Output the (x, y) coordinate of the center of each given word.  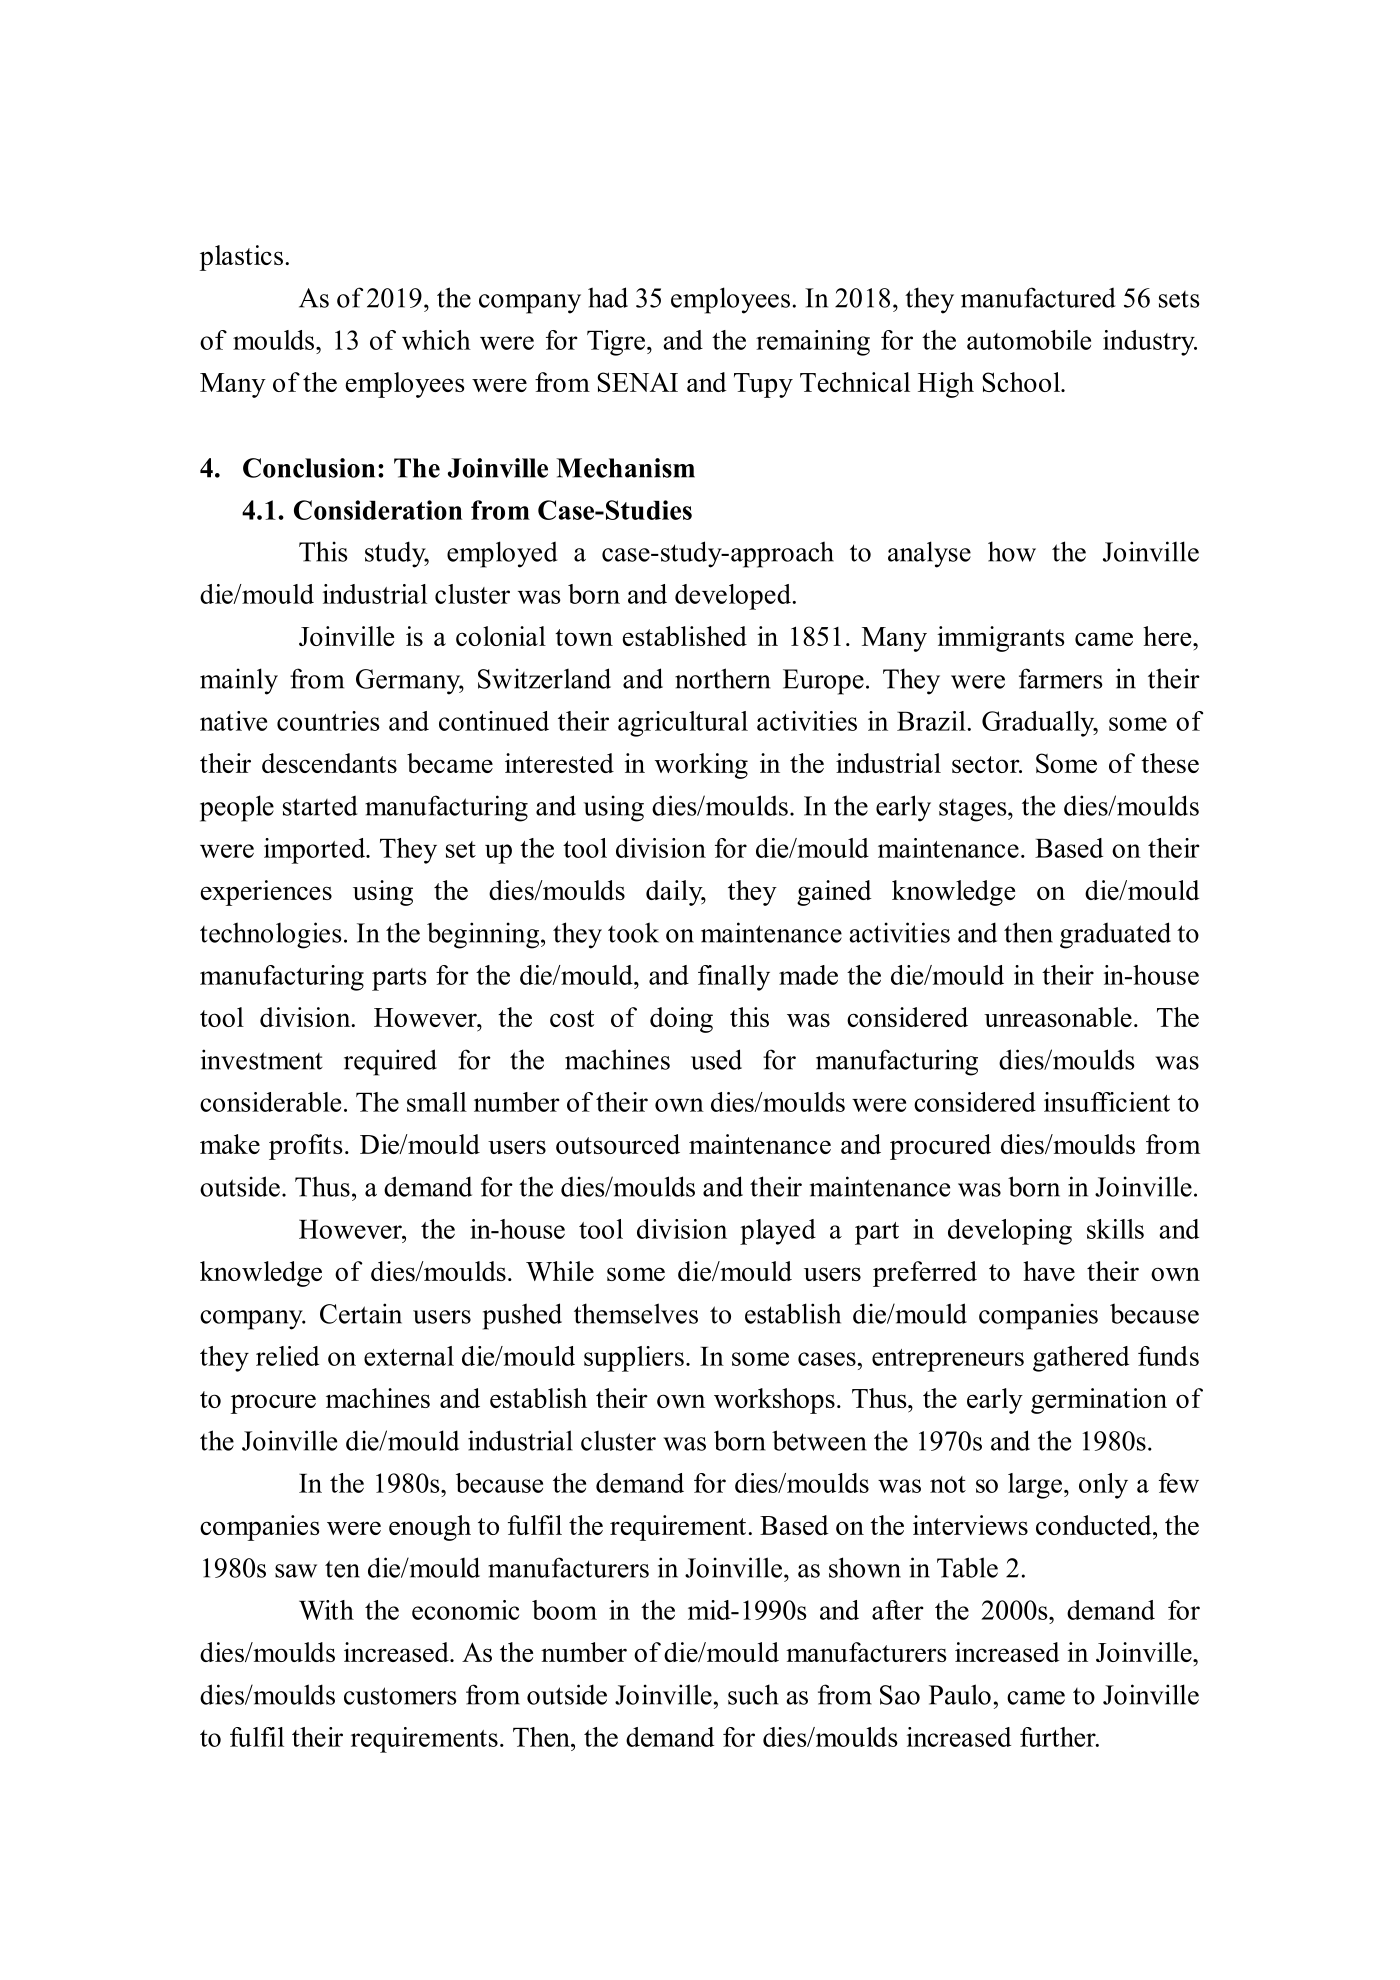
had (608, 297)
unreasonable (1058, 1017)
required (390, 1062)
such (753, 1694)
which (436, 340)
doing (681, 1020)
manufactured (1038, 297)
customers (400, 1696)
